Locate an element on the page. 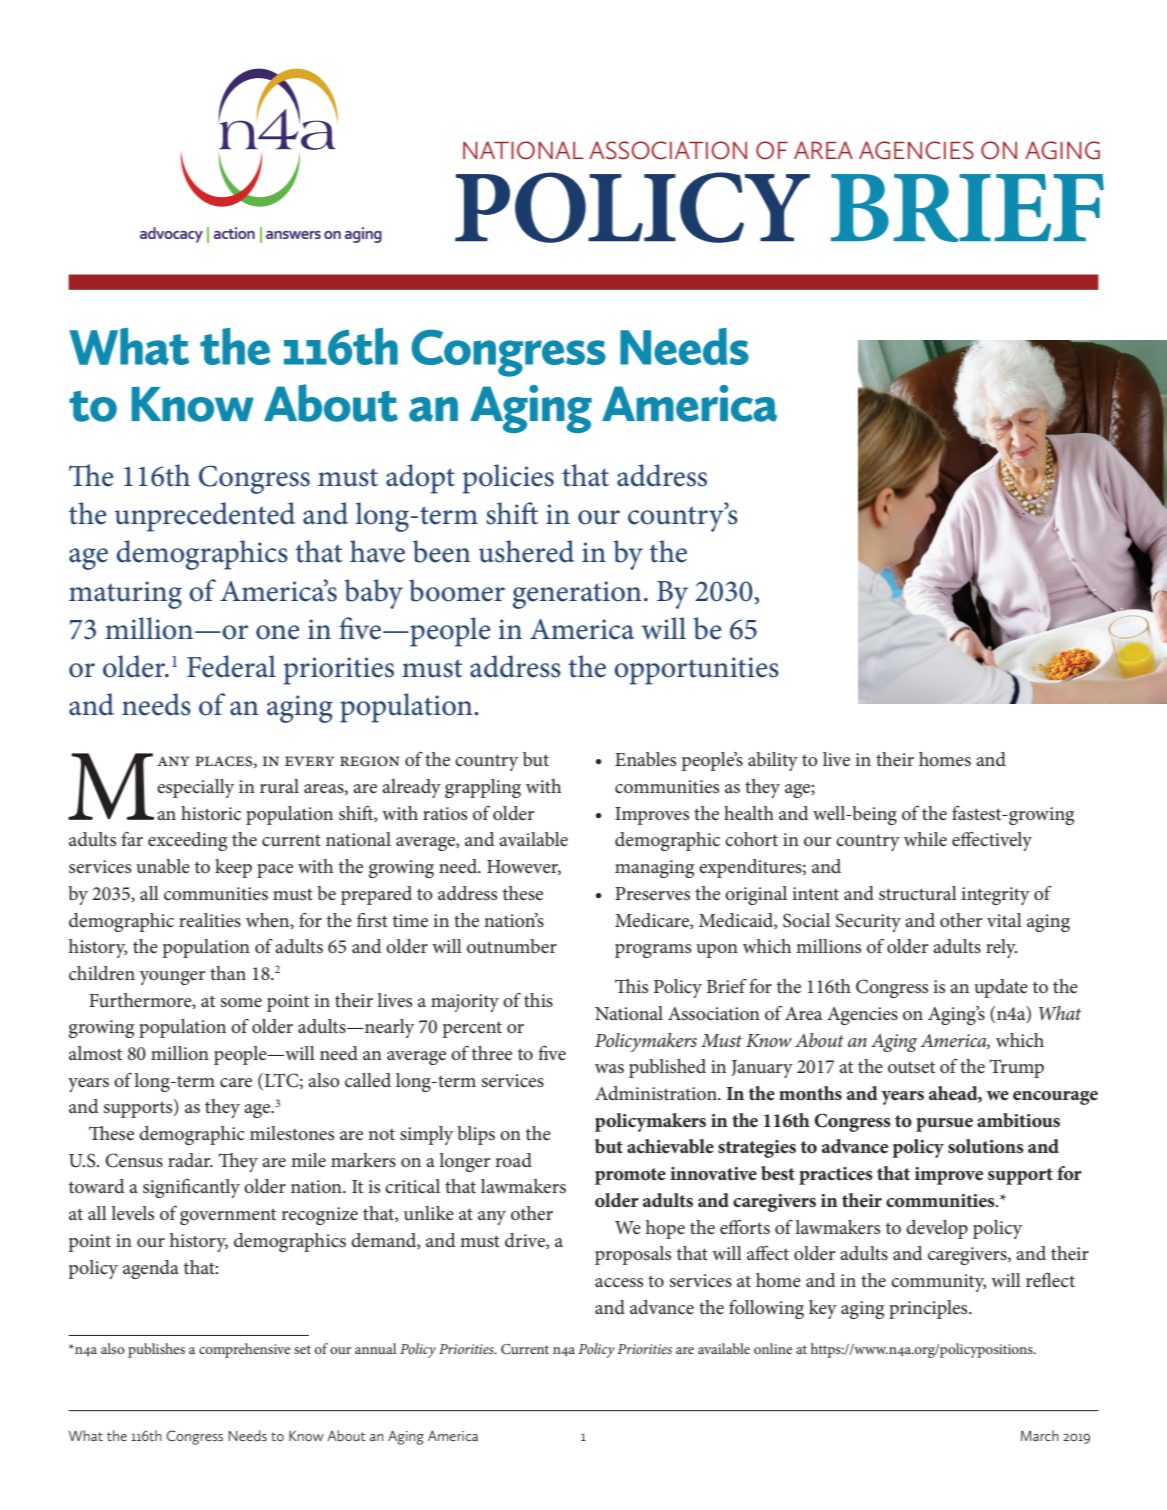  policies is located at coordinates (508, 479).
